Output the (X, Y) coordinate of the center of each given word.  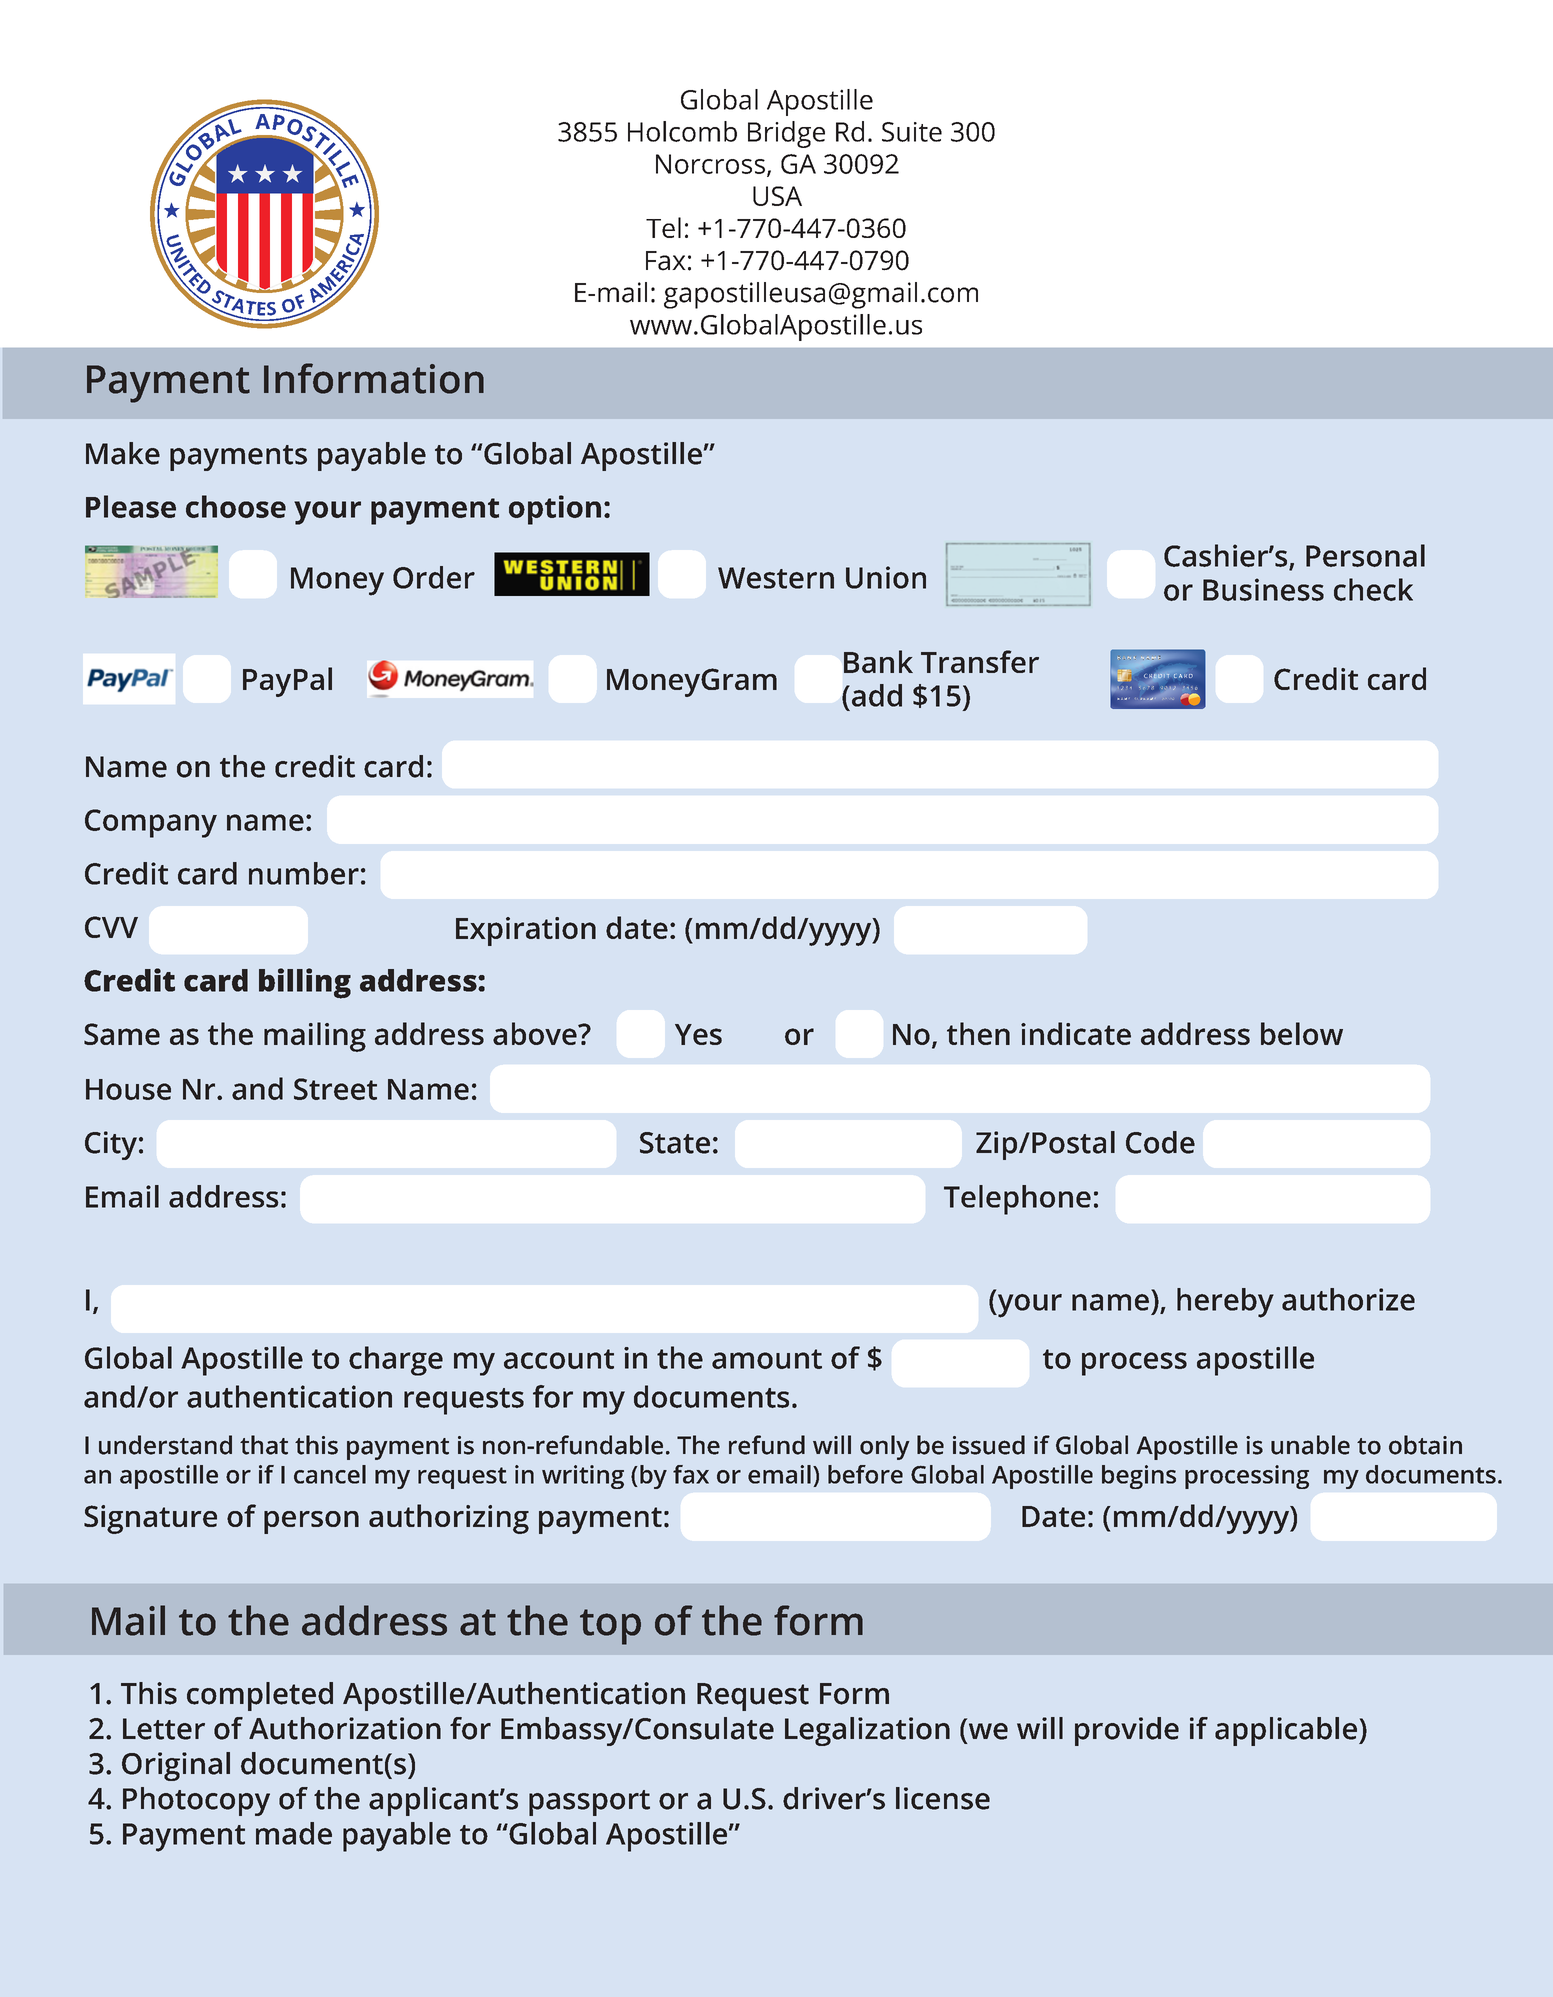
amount (767, 1359)
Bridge (786, 134)
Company (151, 823)
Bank (878, 661)
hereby (1225, 1303)
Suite (912, 132)
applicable (1286, 1731)
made (294, 1833)
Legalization (867, 1731)
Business (1263, 589)
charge (396, 1361)
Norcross (710, 164)
